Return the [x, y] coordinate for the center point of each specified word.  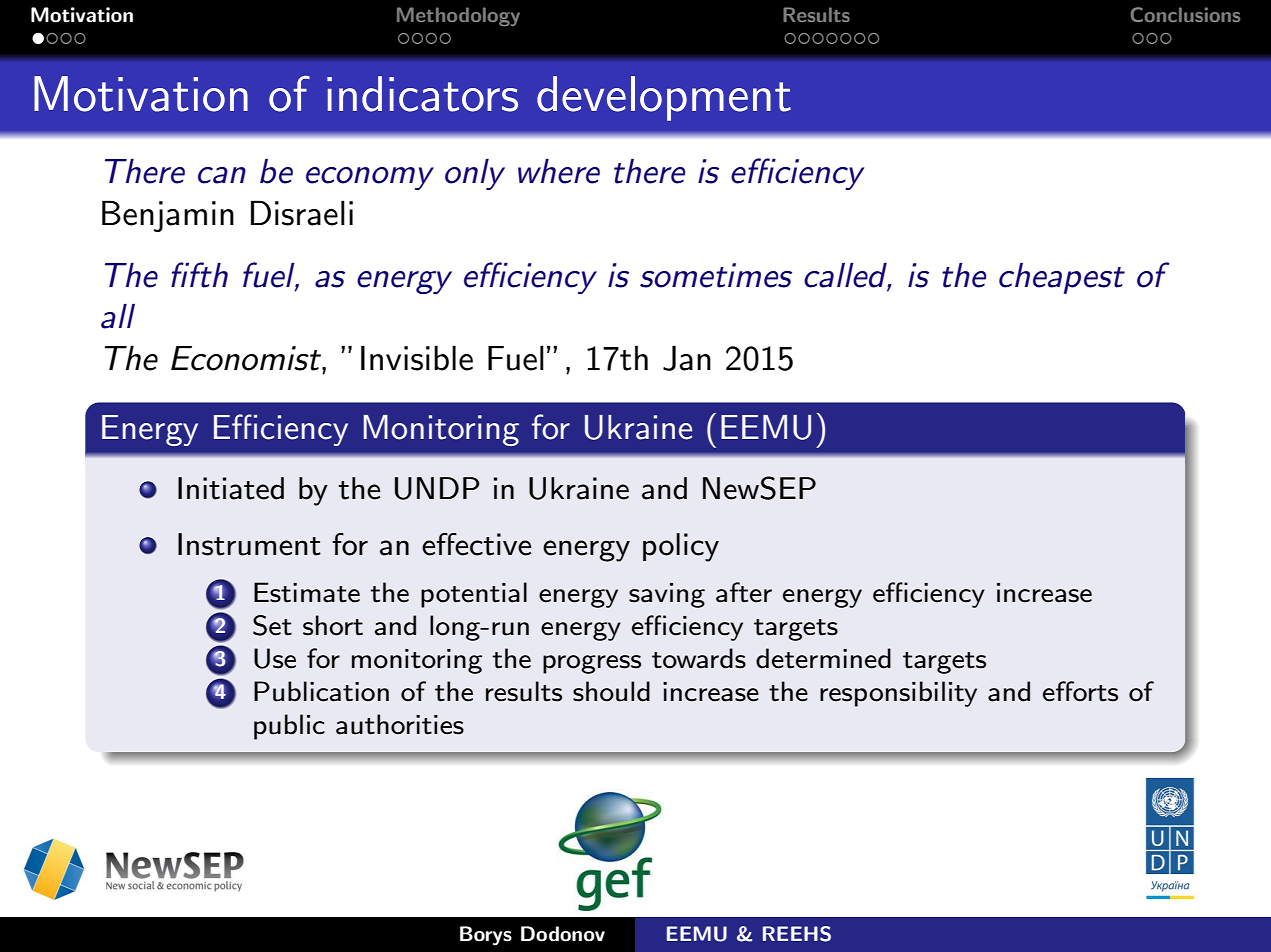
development [664, 98]
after [744, 592]
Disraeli [302, 213]
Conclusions [1185, 14]
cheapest [1062, 278]
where [559, 171]
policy [681, 547]
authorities [400, 724]
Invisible [417, 358]
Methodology [458, 16]
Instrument [249, 544]
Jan [687, 358]
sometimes [716, 275]
